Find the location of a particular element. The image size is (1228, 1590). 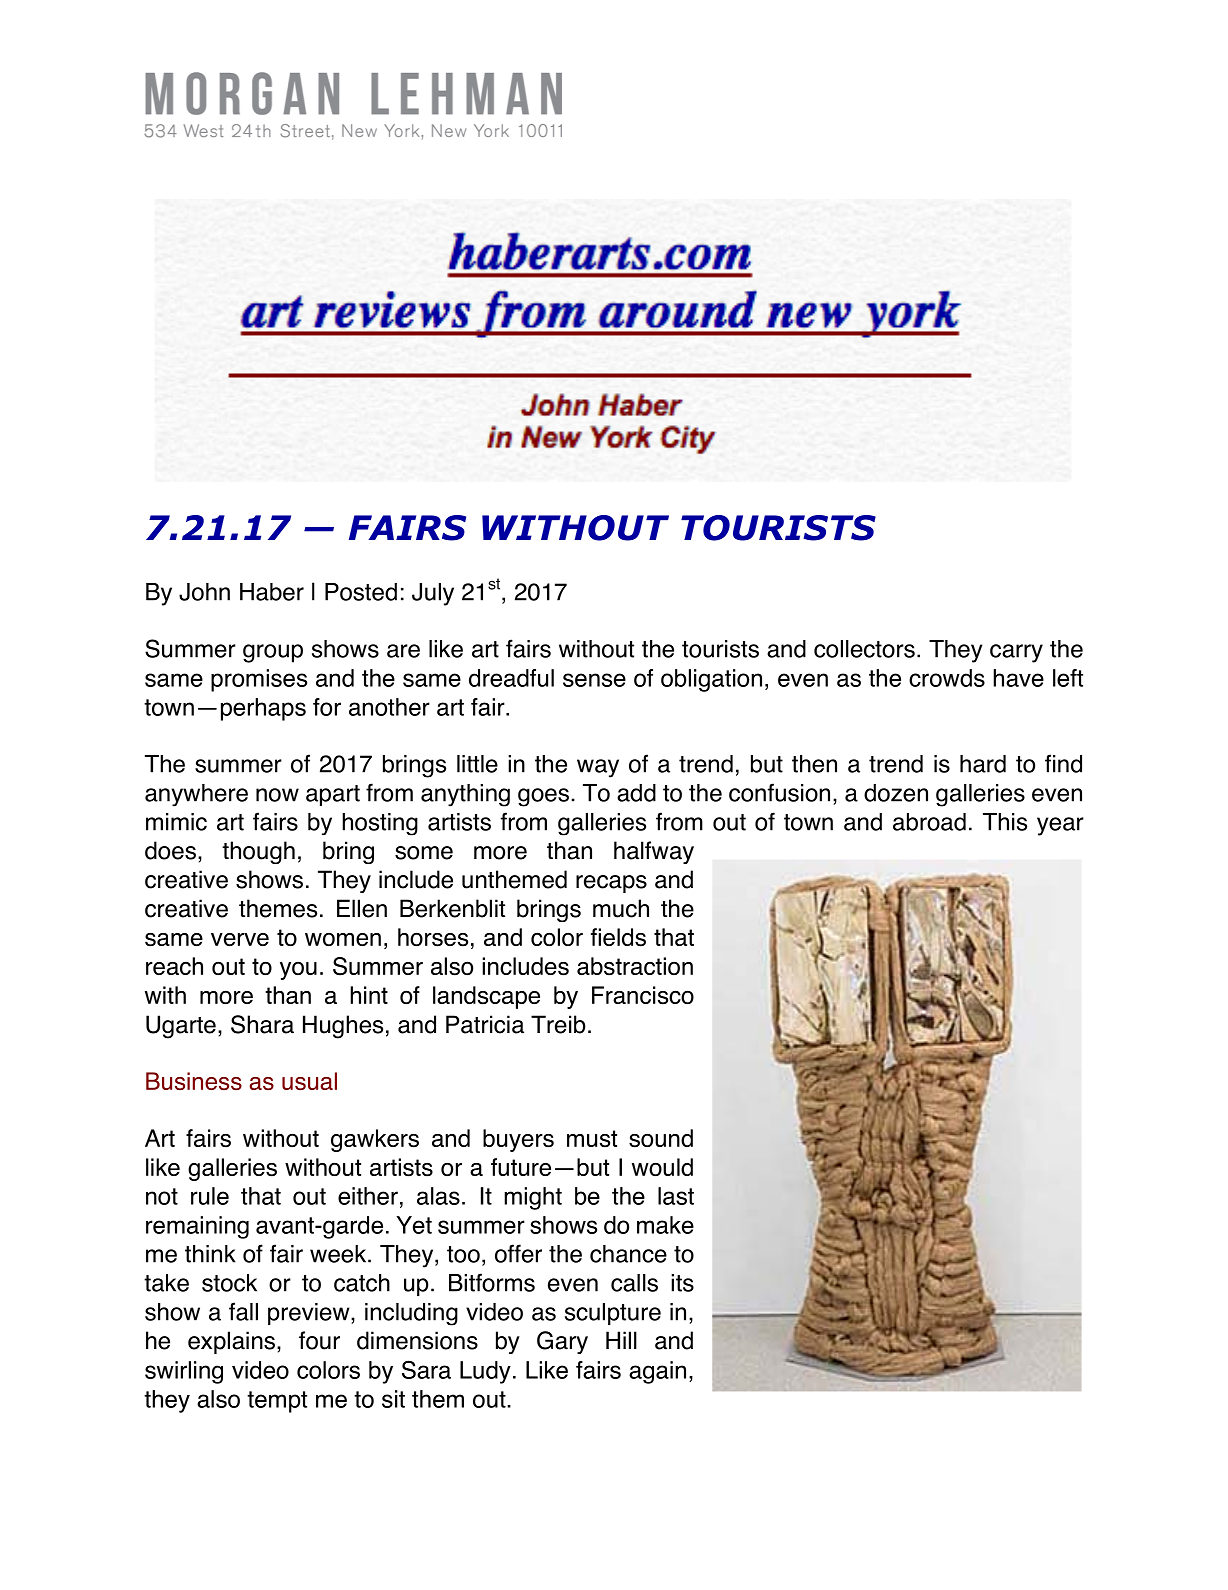

Shara is located at coordinates (262, 1024).
